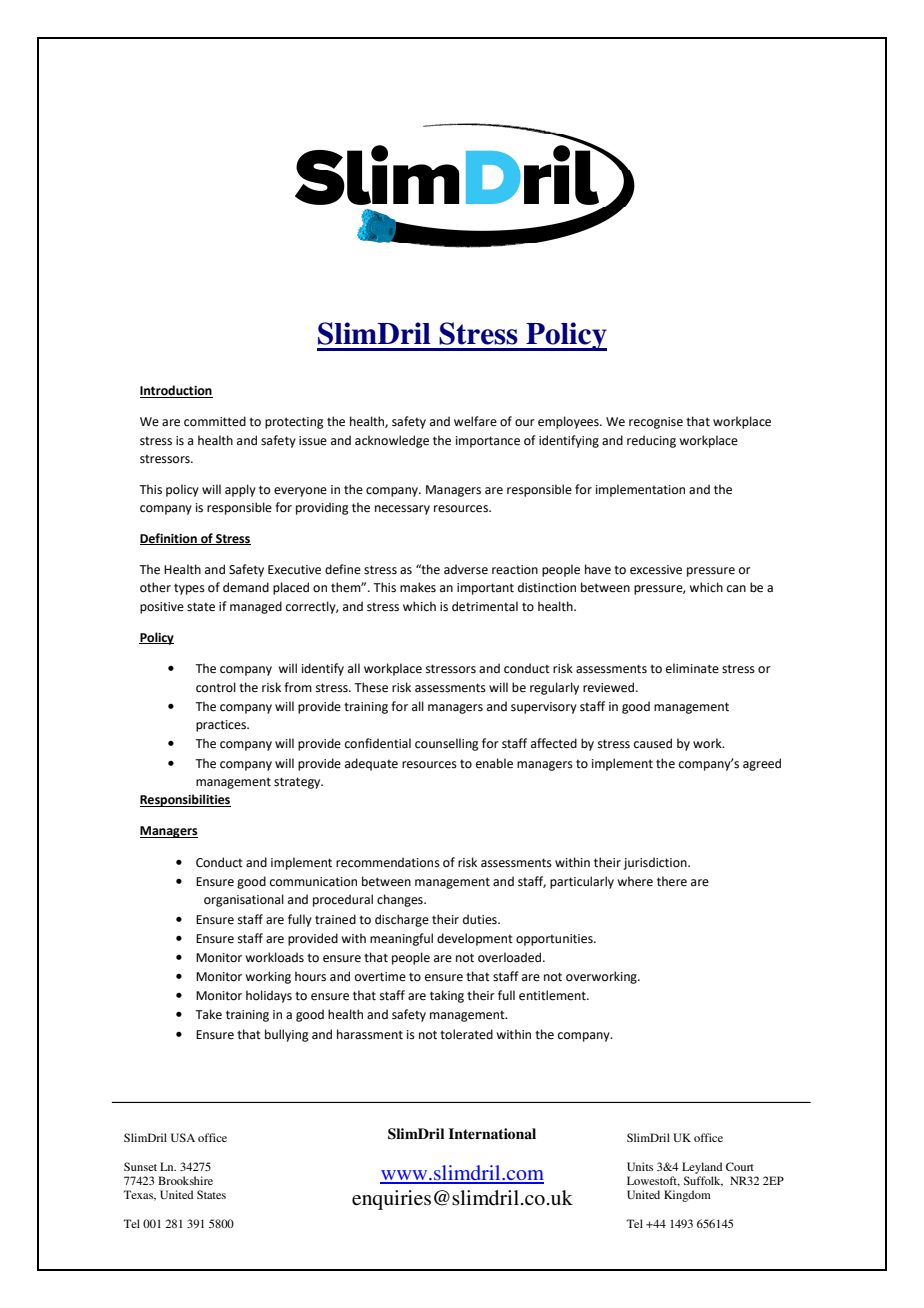 The image size is (924, 1308). Describe the element at coordinates (215, 421) in the screenshot. I see `committed` at that location.
